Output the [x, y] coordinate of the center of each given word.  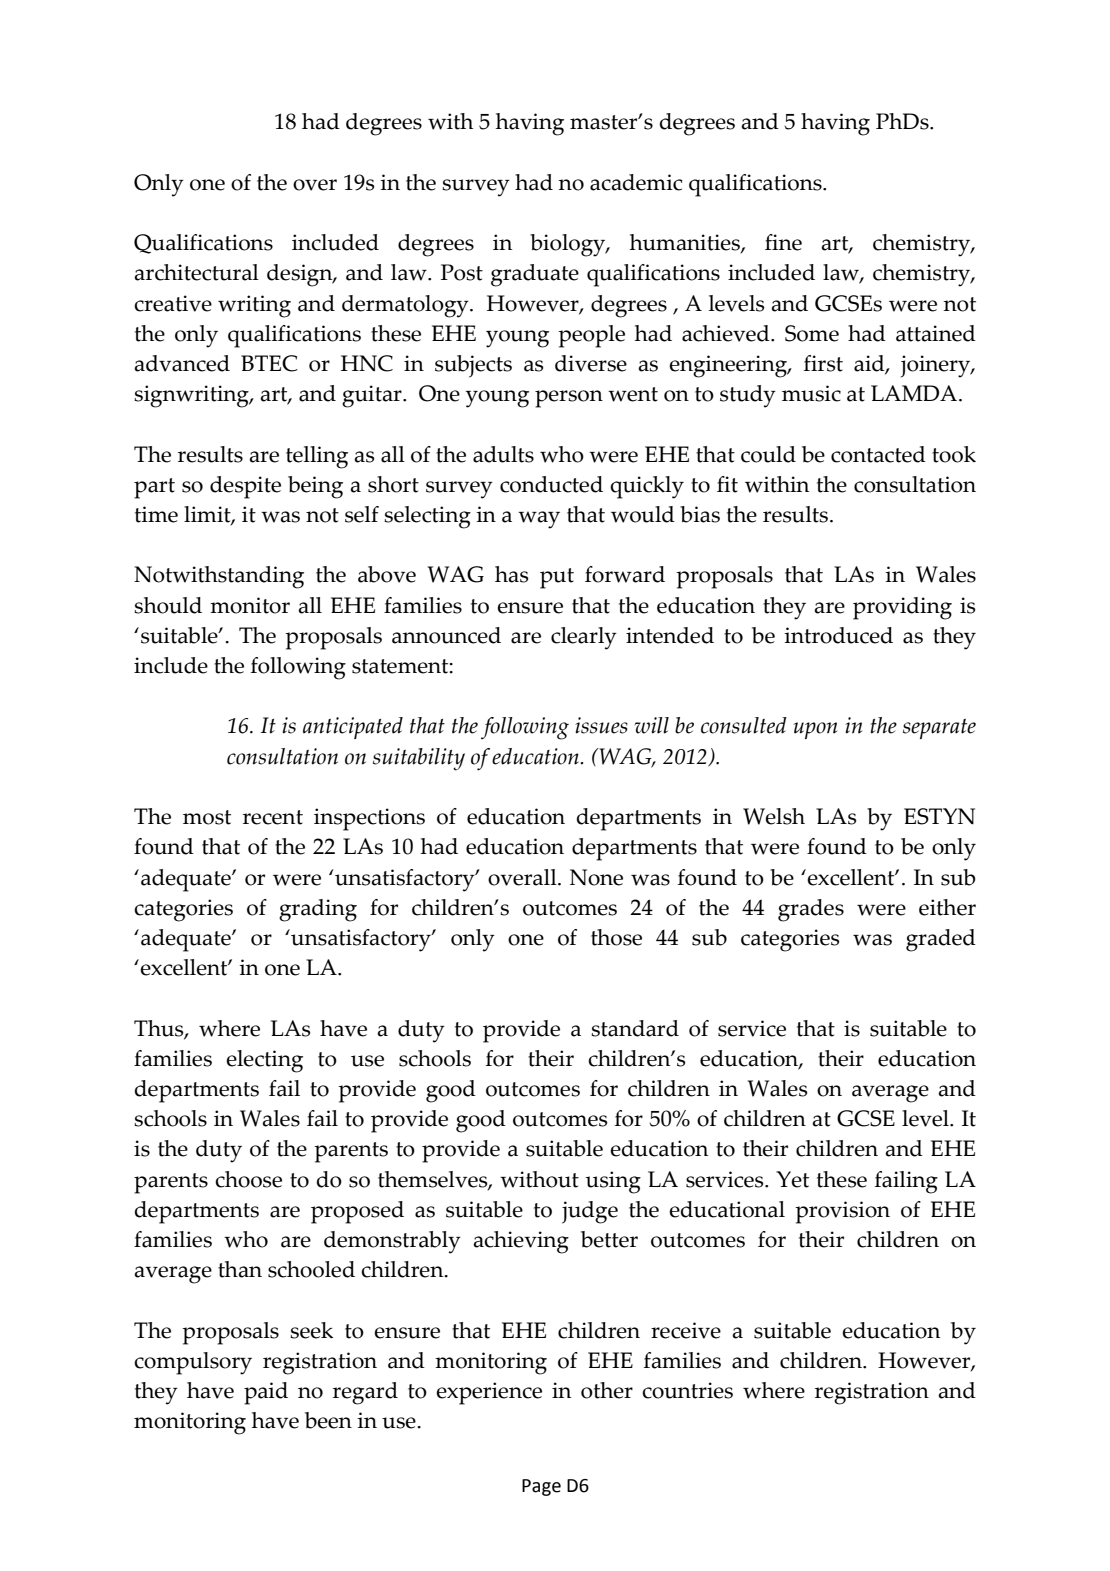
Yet [792, 1179]
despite [245, 487]
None [596, 877]
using [613, 1182]
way [539, 520]
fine [783, 242]
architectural [196, 272]
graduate [535, 275]
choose [248, 1179]
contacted [878, 454]
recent [273, 817]
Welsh [774, 816]
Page [541, 1487]
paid [266, 1393]
